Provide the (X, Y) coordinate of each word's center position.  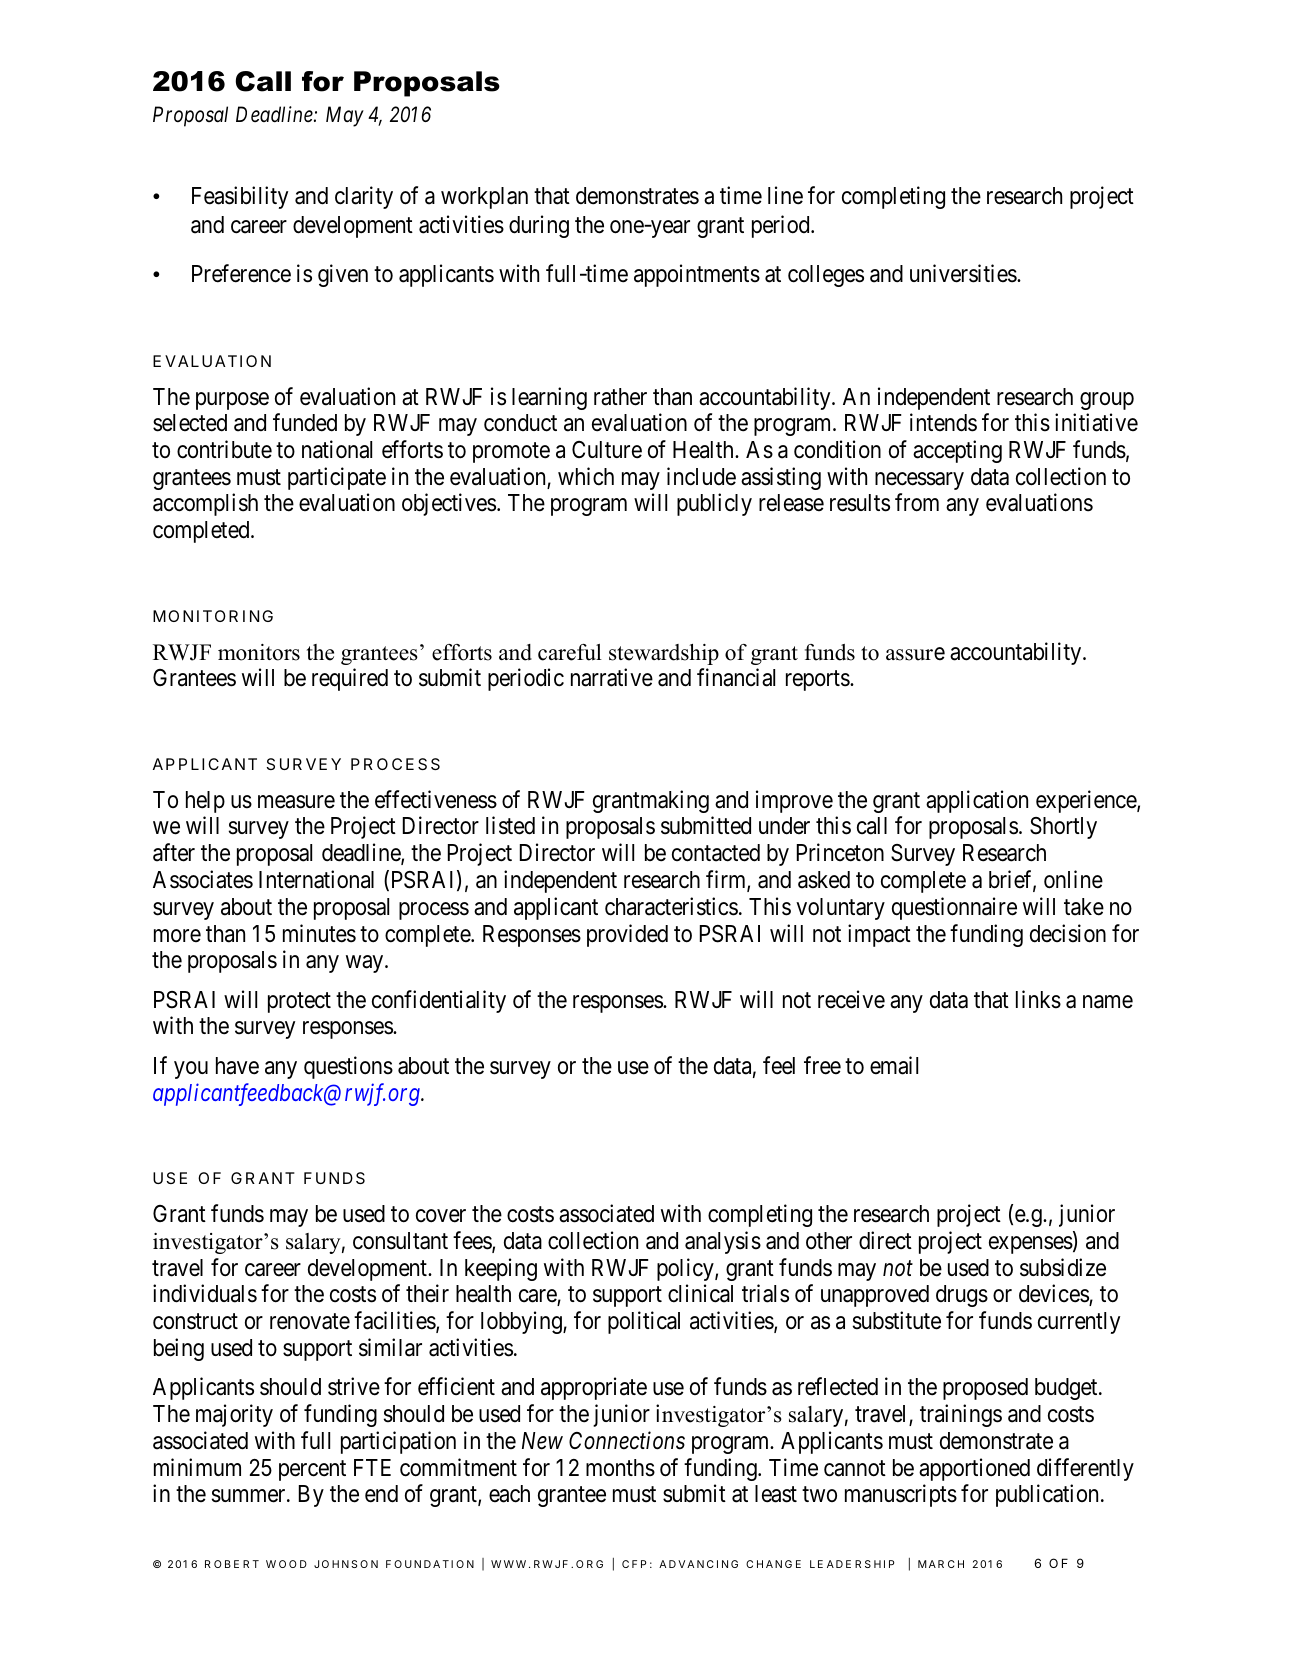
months (620, 1468)
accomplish (205, 505)
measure (296, 802)
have (237, 1066)
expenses (1031, 1245)
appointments (697, 275)
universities (964, 273)
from (917, 503)
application (977, 801)
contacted (716, 853)
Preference (241, 273)
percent (312, 1470)
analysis (723, 1242)
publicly (714, 505)
